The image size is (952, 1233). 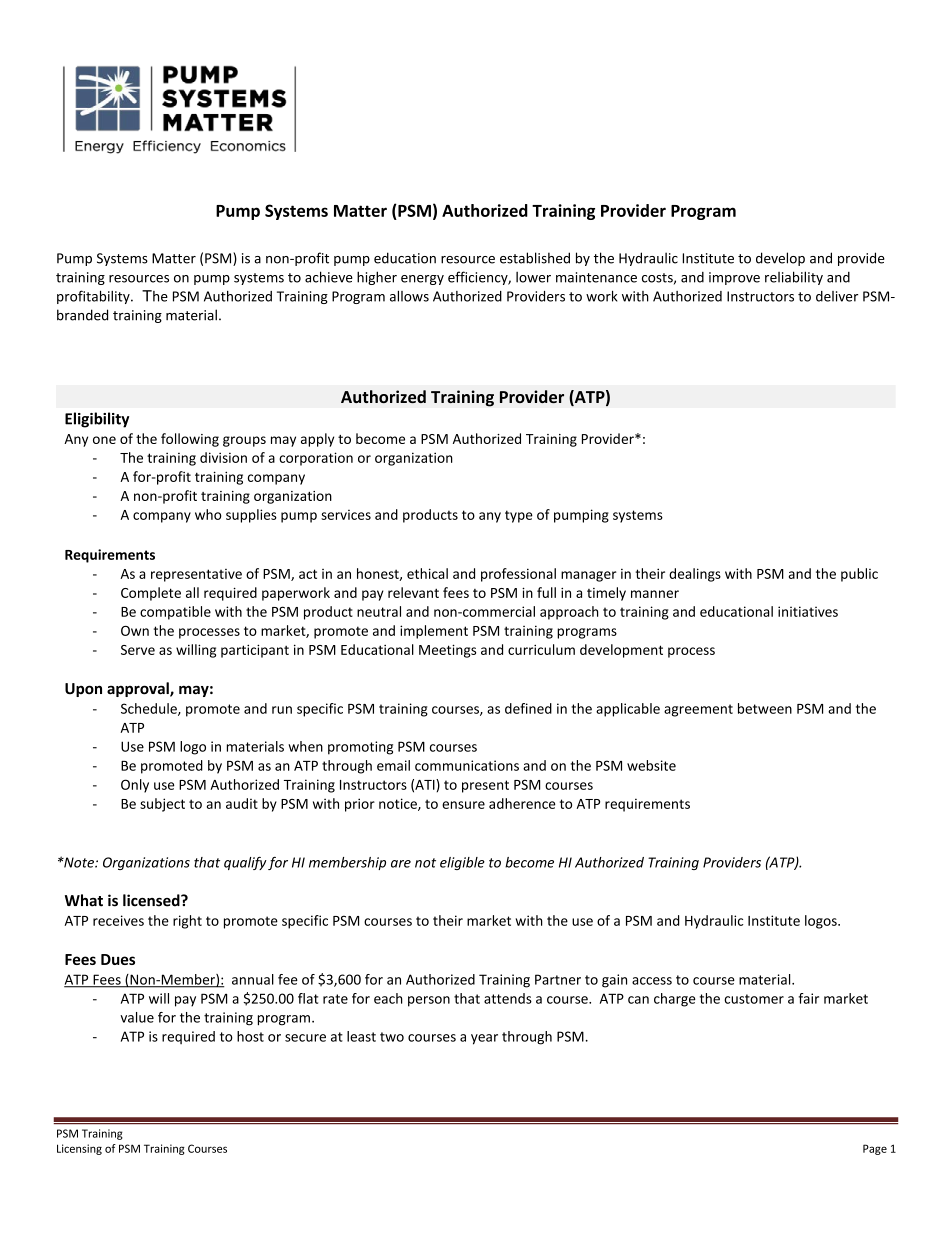 I want to click on year, so click(x=484, y=1039).
